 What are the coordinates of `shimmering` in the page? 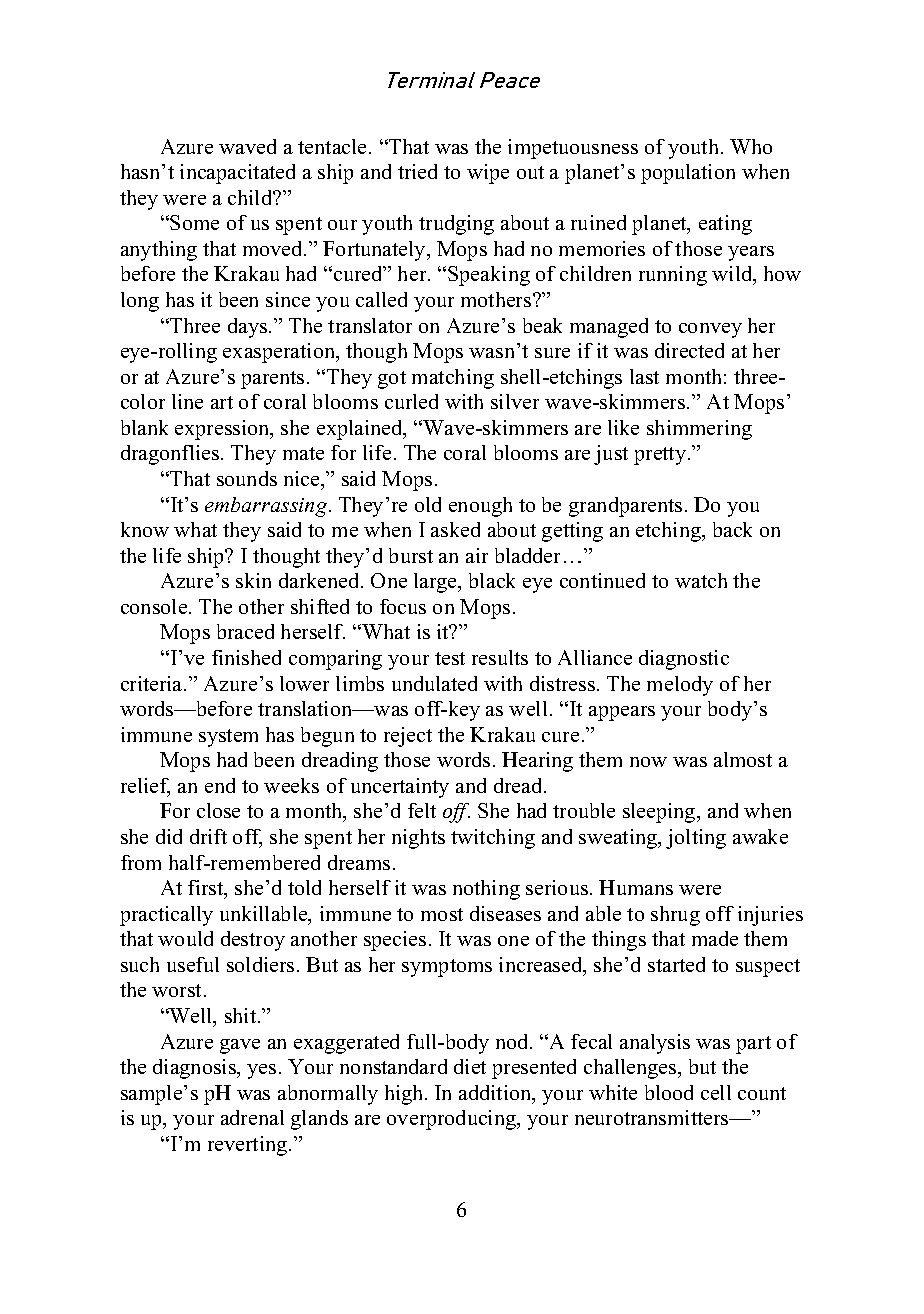 It's located at (699, 430).
